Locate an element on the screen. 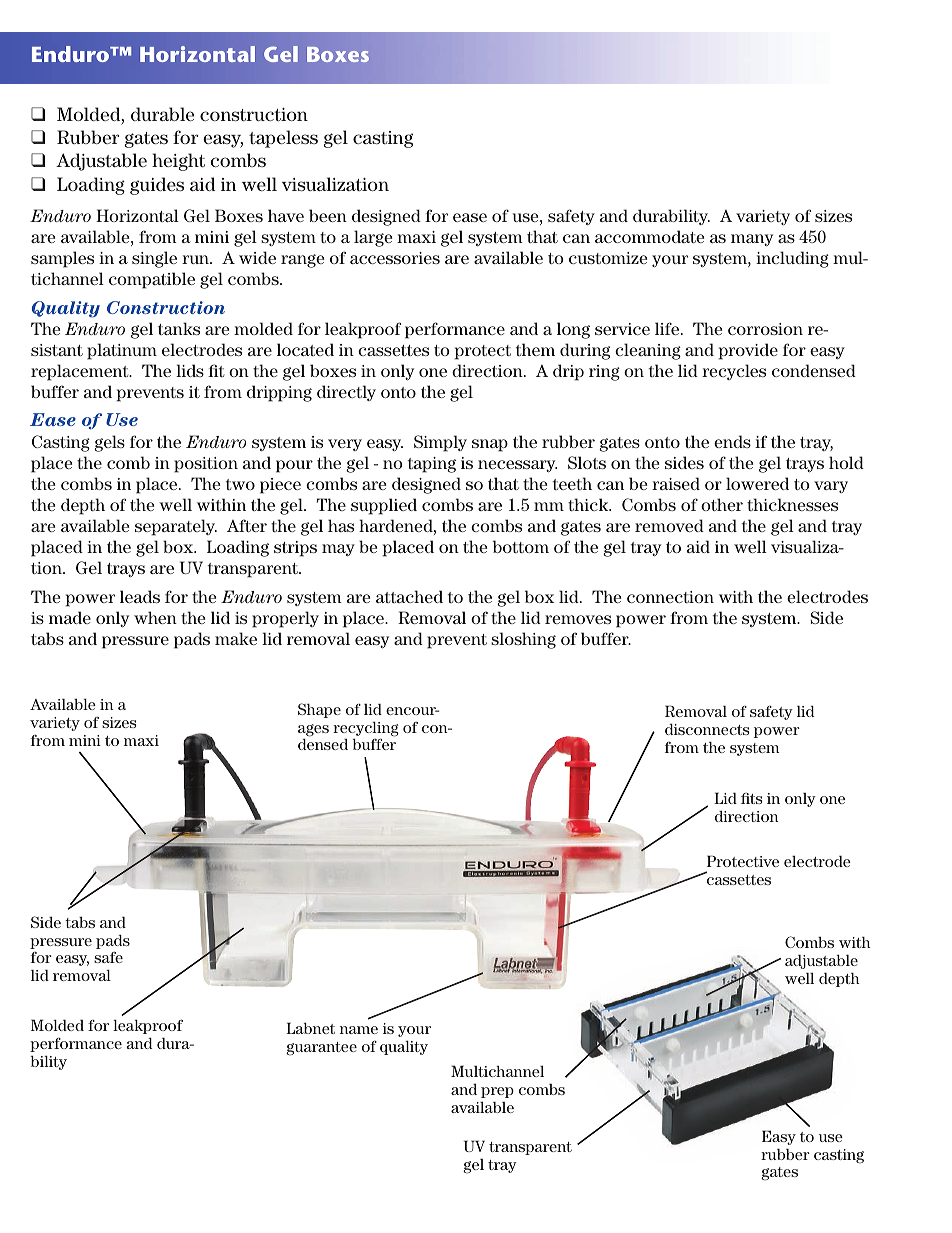 This screenshot has width=952, height=1233. disconnects is located at coordinates (707, 729).
